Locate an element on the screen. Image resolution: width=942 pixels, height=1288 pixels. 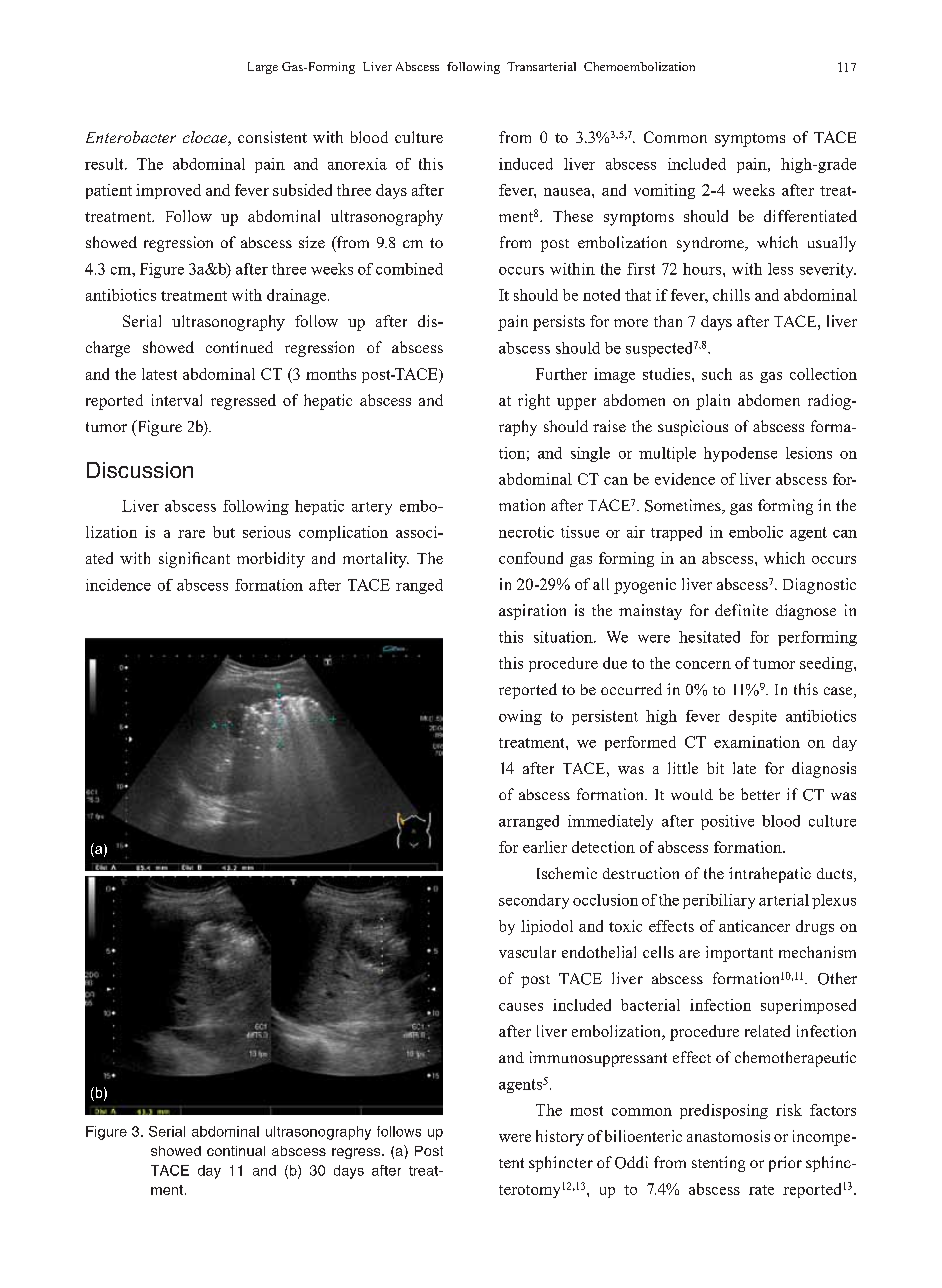
earlier is located at coordinates (545, 847).
